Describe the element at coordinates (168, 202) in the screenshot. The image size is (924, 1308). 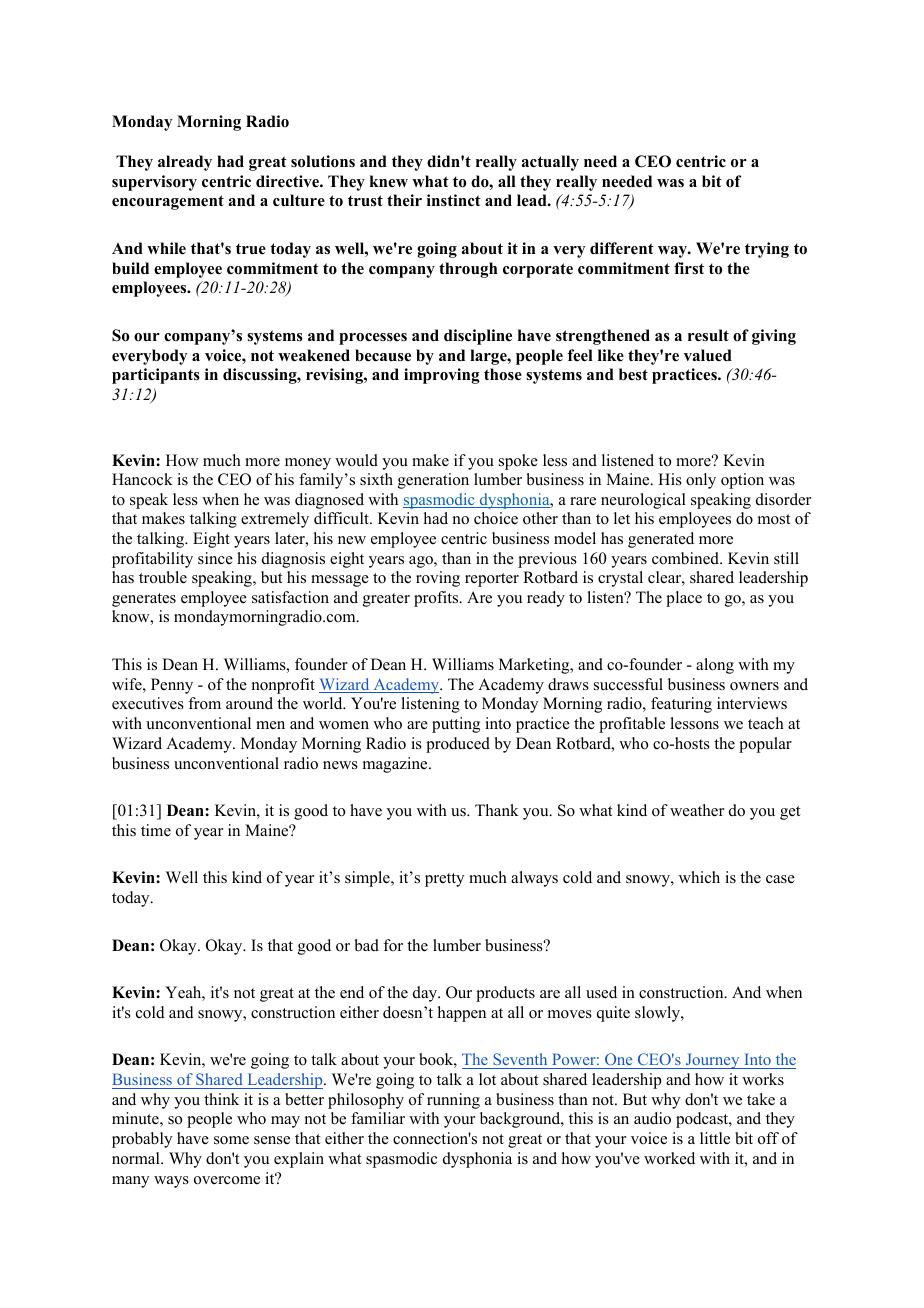
I see `encouragement` at that location.
